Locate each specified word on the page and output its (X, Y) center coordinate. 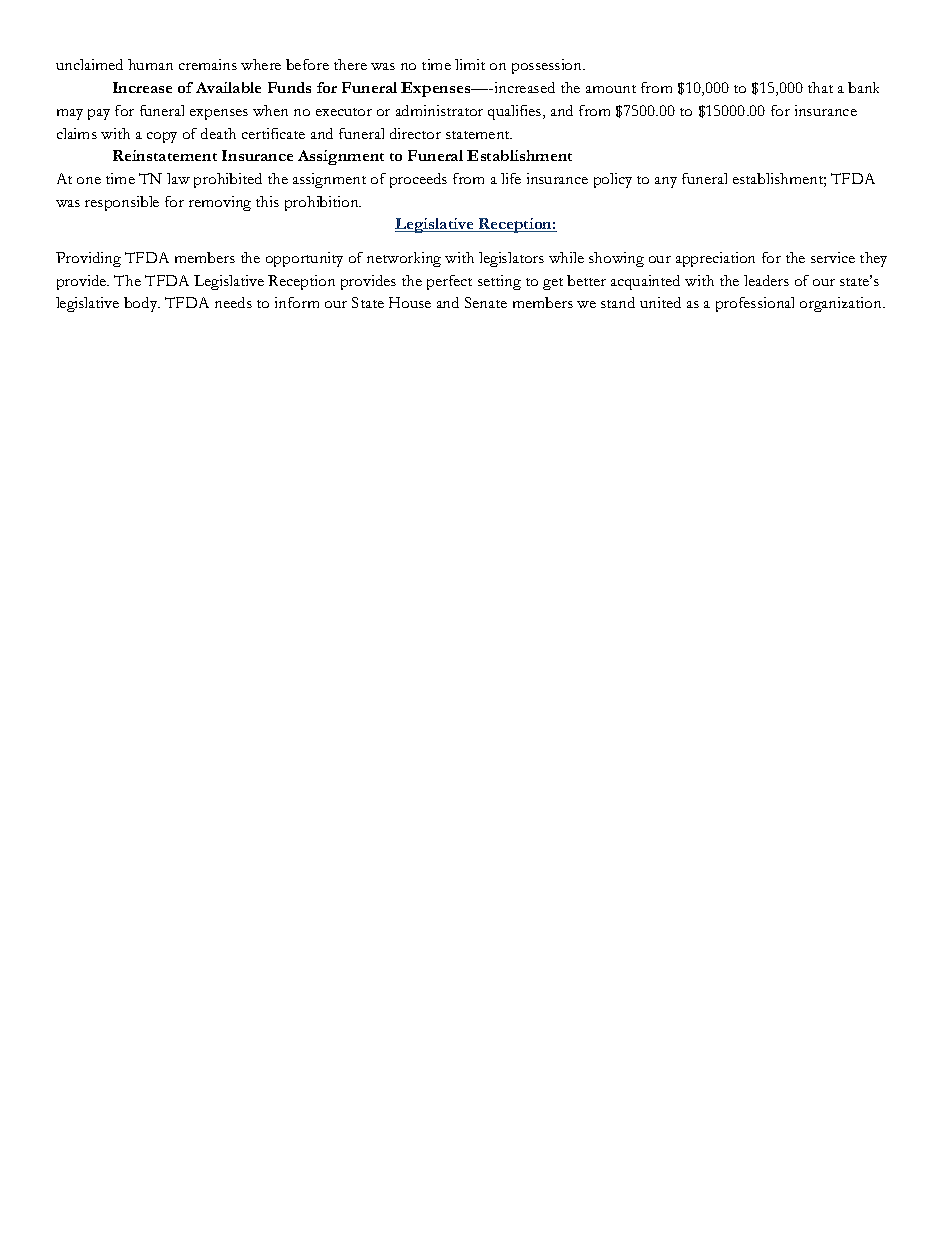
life (511, 178)
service (833, 257)
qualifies (516, 112)
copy (162, 137)
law (178, 178)
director (415, 133)
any (666, 182)
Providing (88, 259)
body (142, 304)
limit (470, 64)
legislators (511, 259)
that (820, 87)
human (150, 64)
